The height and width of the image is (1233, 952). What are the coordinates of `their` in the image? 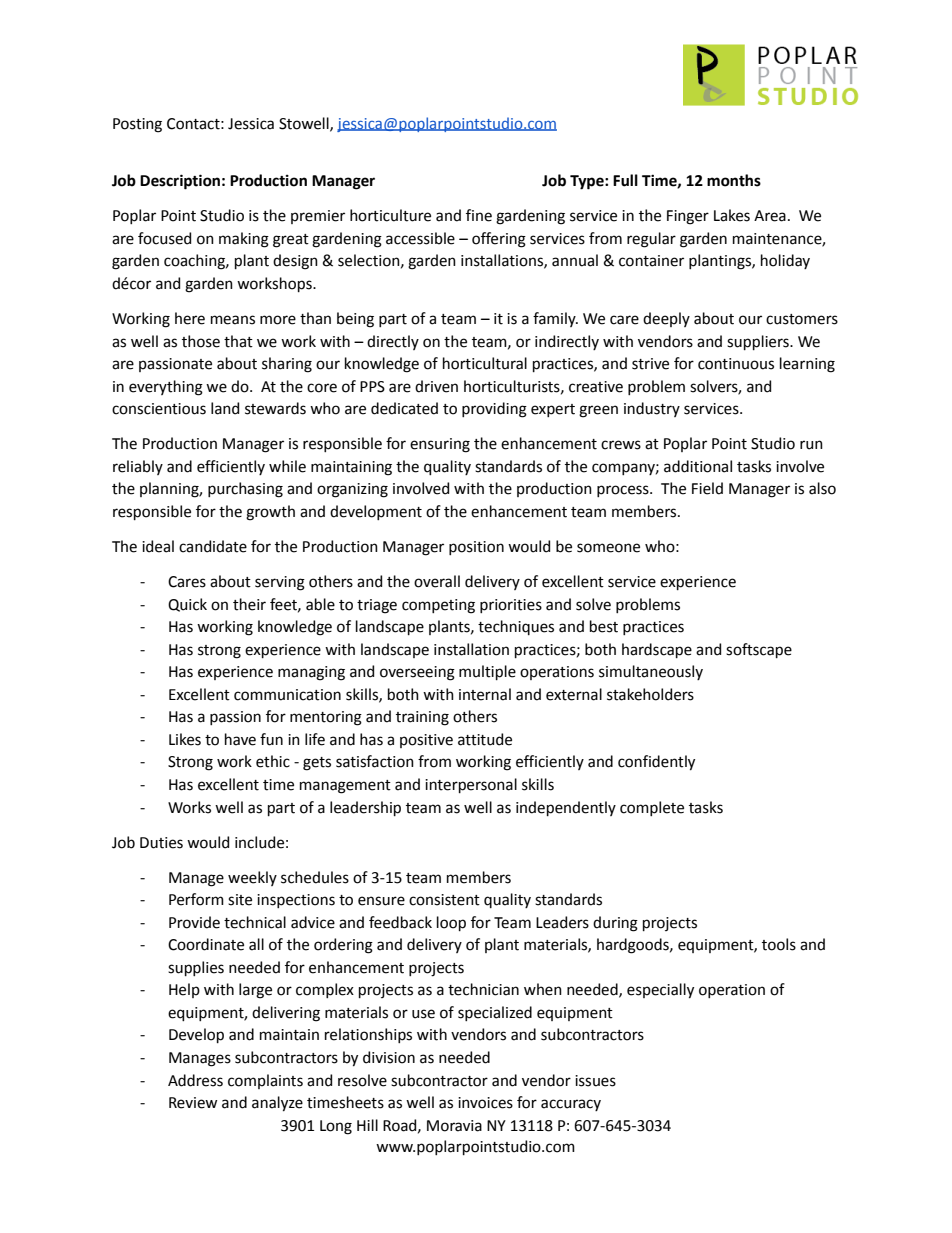 It's located at (249, 604).
